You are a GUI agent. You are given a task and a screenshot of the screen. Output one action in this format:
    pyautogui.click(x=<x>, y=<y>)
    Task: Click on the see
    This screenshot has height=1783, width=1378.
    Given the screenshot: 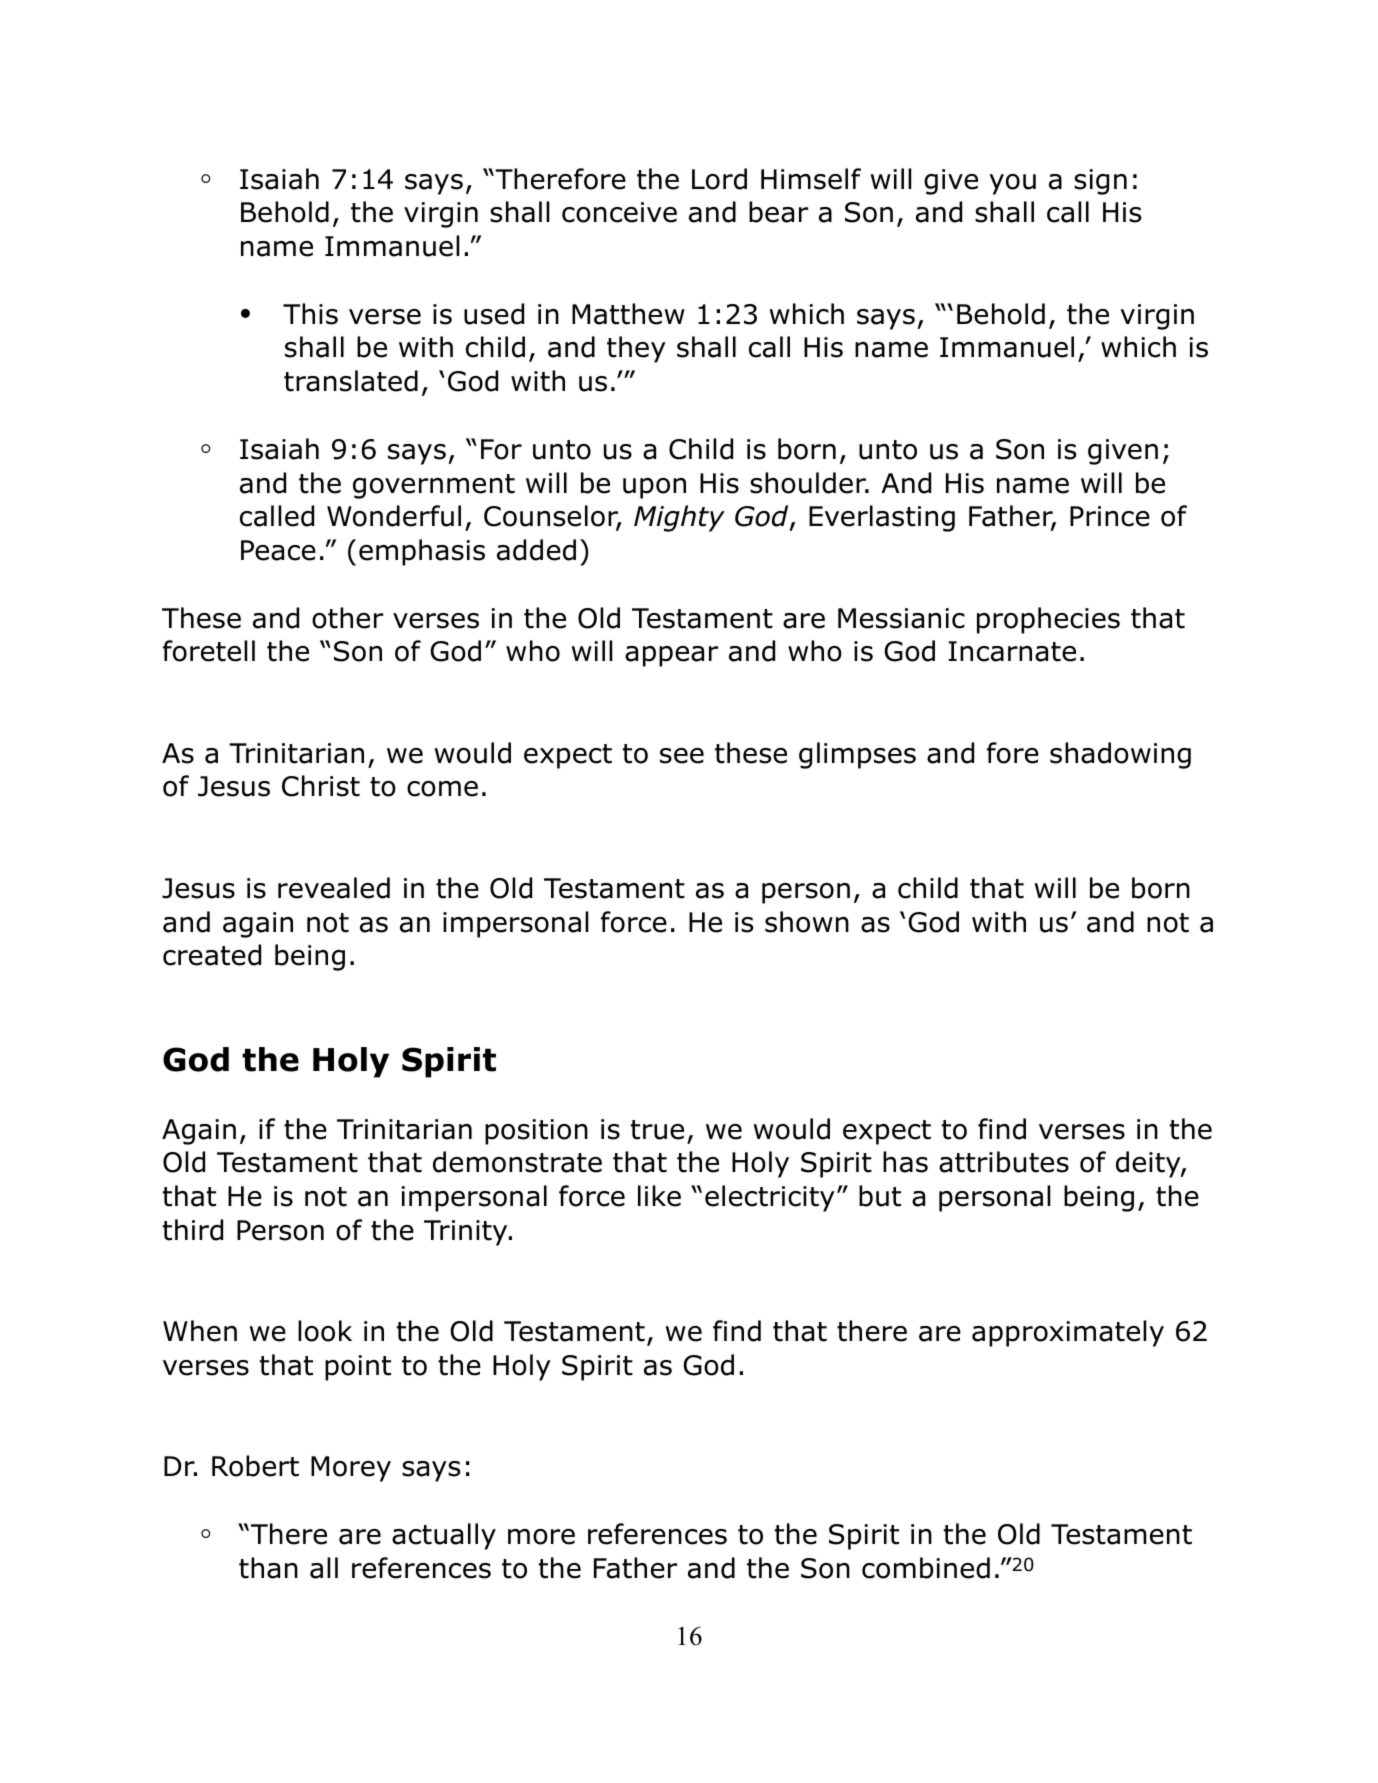 What is the action you would take?
    pyautogui.click(x=682, y=756)
